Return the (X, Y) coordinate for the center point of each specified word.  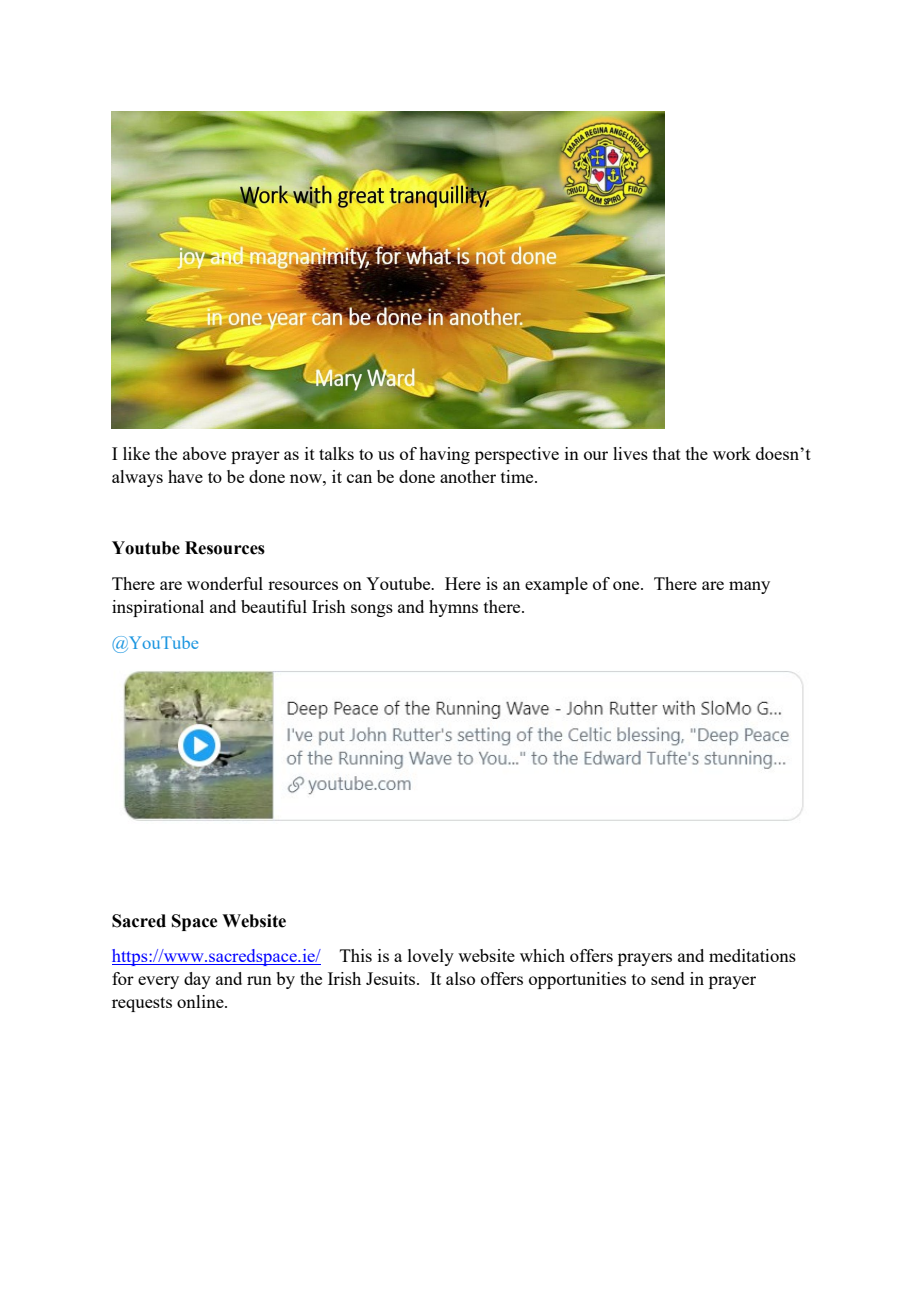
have (185, 476)
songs (372, 610)
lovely (431, 957)
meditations (752, 955)
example (556, 585)
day (197, 980)
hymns (453, 608)
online (201, 1001)
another (468, 476)
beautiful (274, 606)
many (749, 587)
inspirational (158, 608)
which (542, 955)
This (356, 955)
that (667, 453)
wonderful (225, 583)
